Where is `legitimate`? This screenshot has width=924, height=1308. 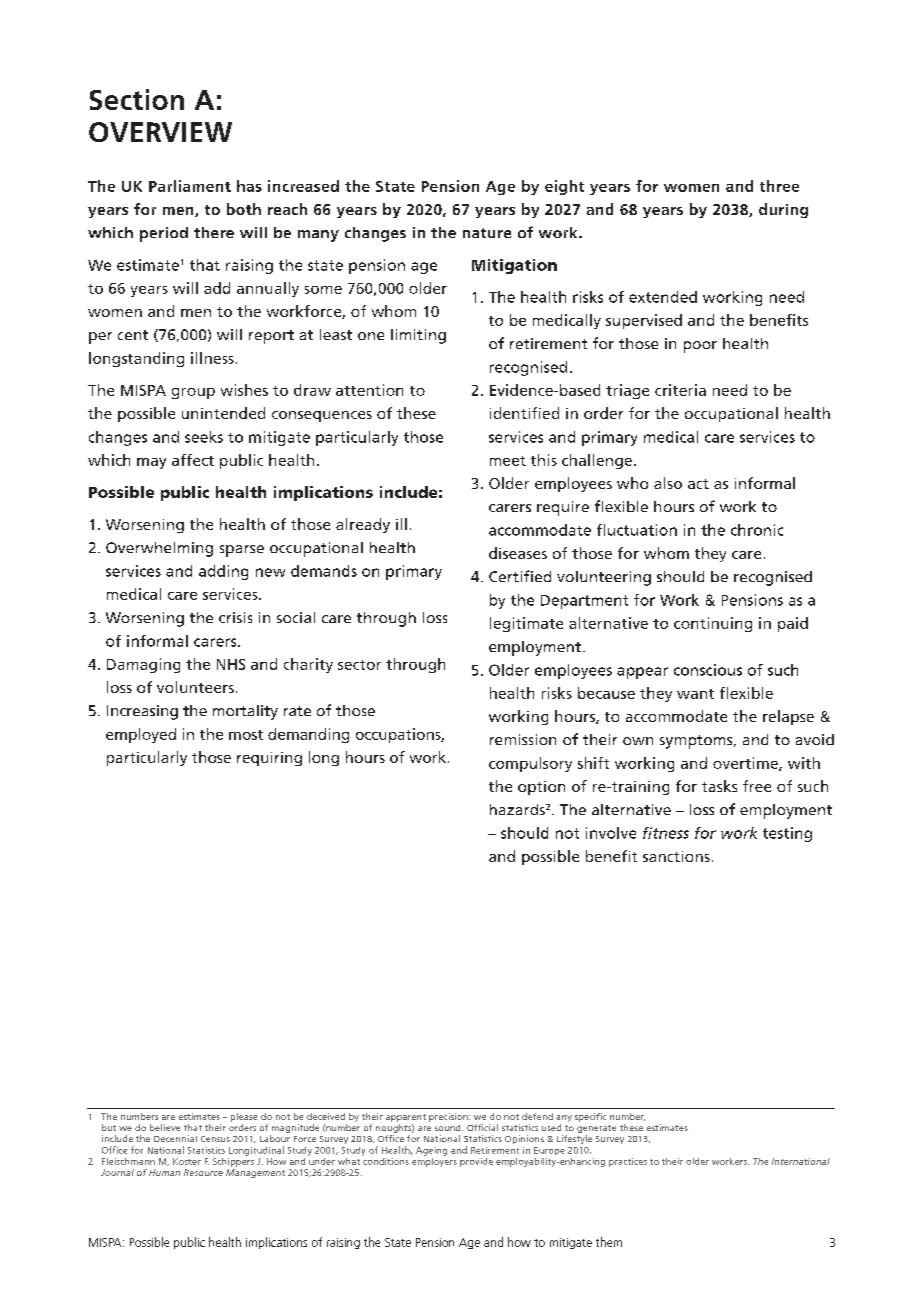
legitimate is located at coordinates (526, 624).
